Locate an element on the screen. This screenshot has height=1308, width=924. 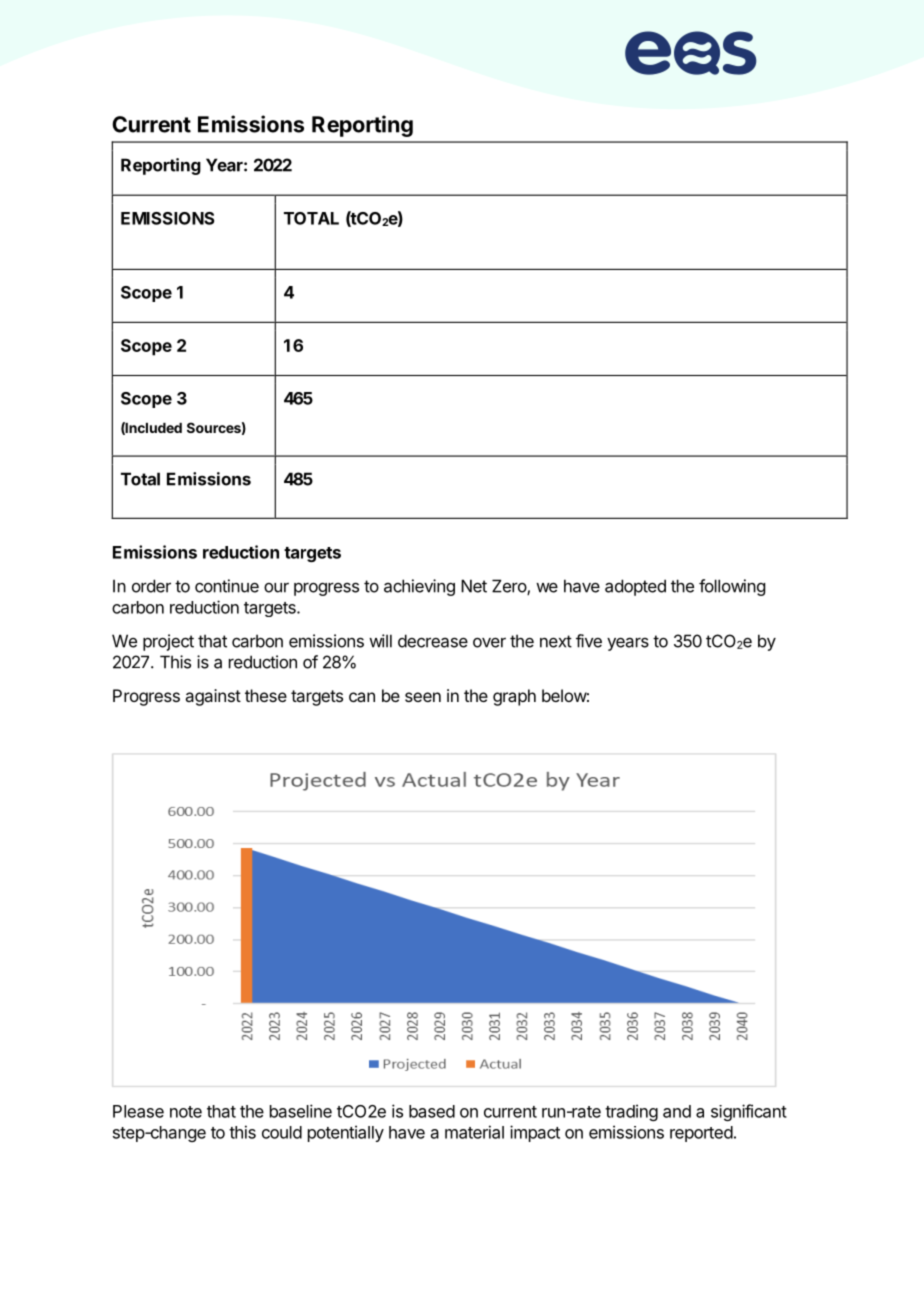
graph is located at coordinates (514, 697).
